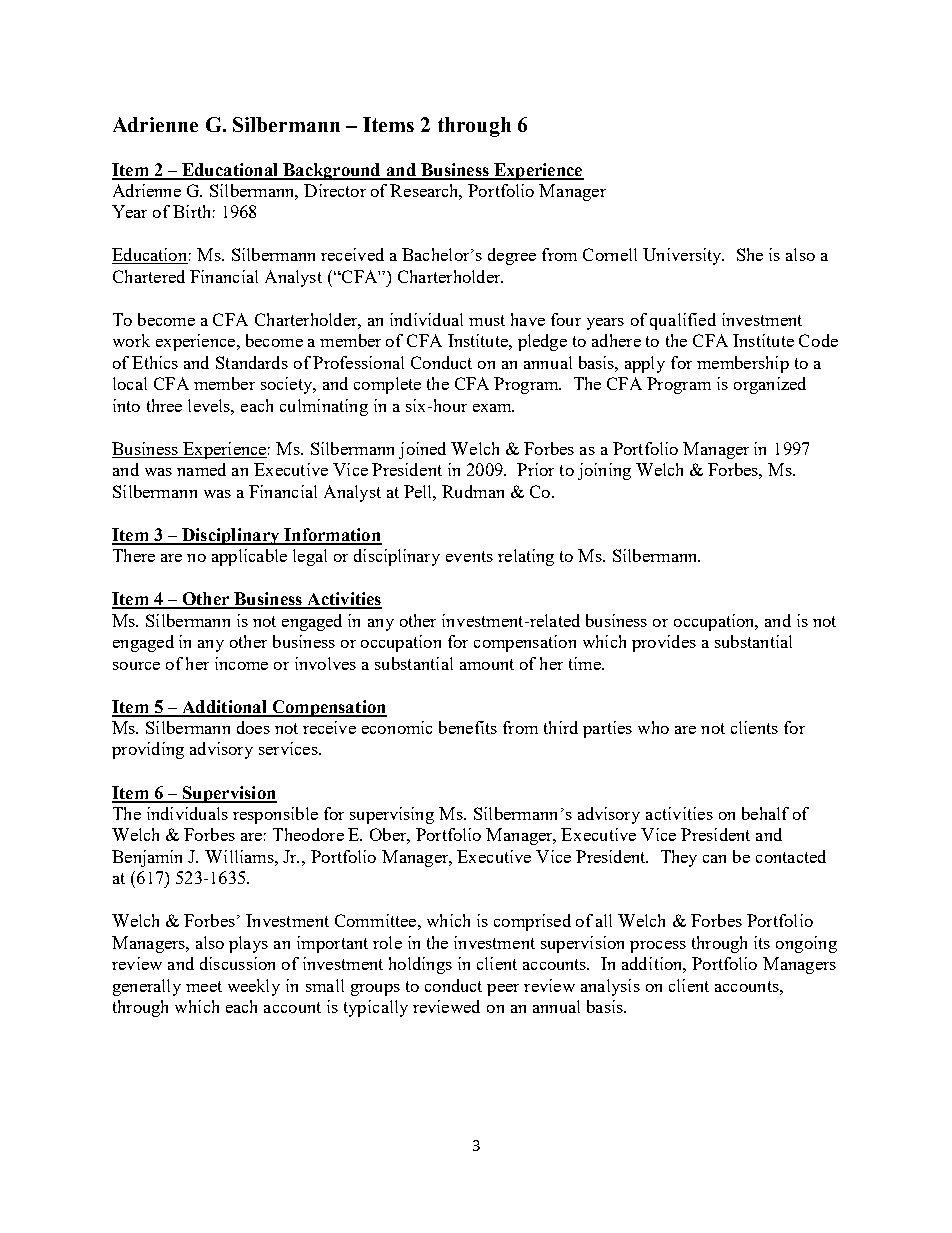  I want to click on She, so click(750, 254).
